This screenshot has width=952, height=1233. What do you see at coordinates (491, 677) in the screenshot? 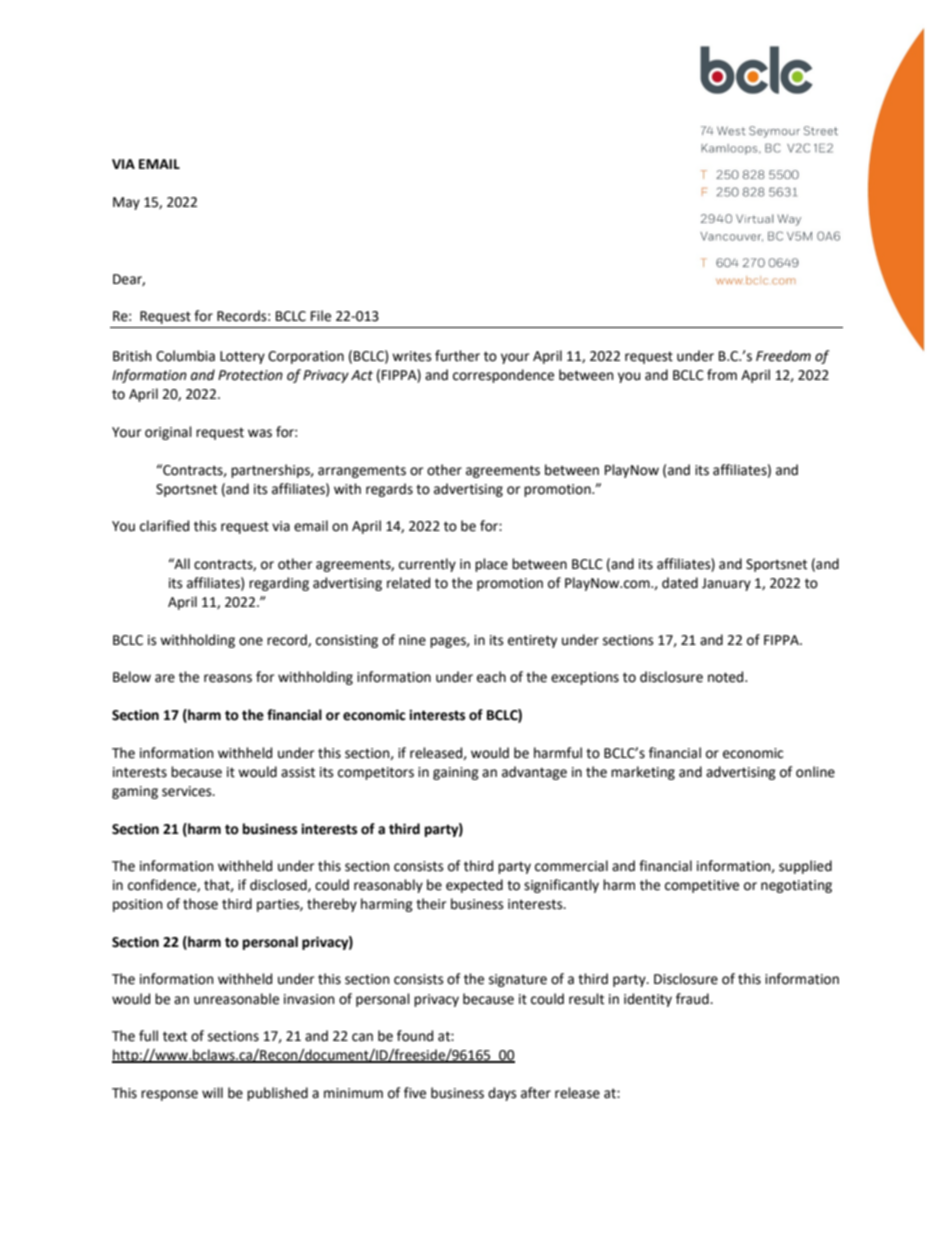
I see `each` at bounding box center [491, 677].
